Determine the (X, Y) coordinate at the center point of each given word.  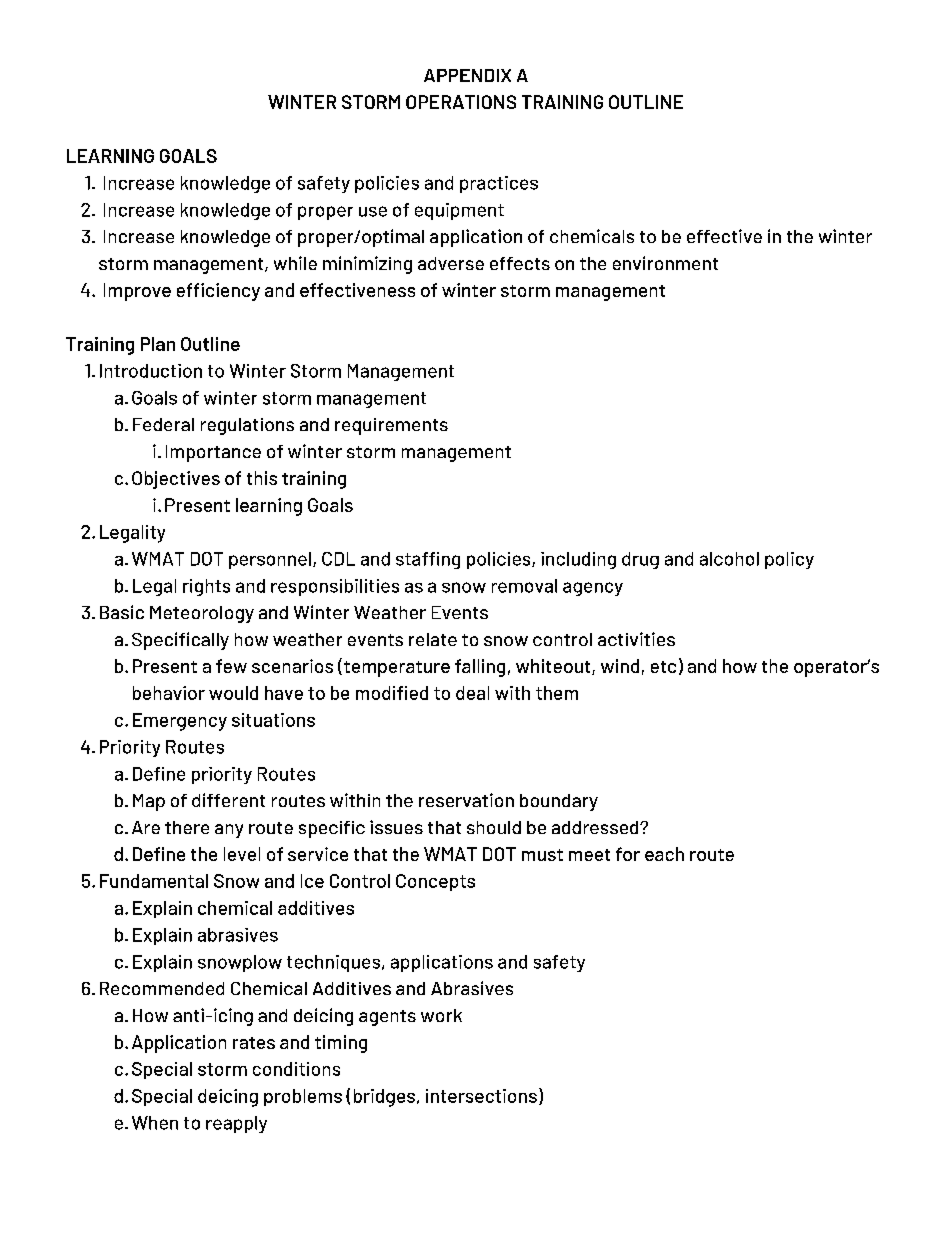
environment (665, 263)
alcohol (729, 559)
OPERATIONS (461, 102)
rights (206, 587)
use (373, 211)
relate (433, 639)
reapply (236, 1124)
